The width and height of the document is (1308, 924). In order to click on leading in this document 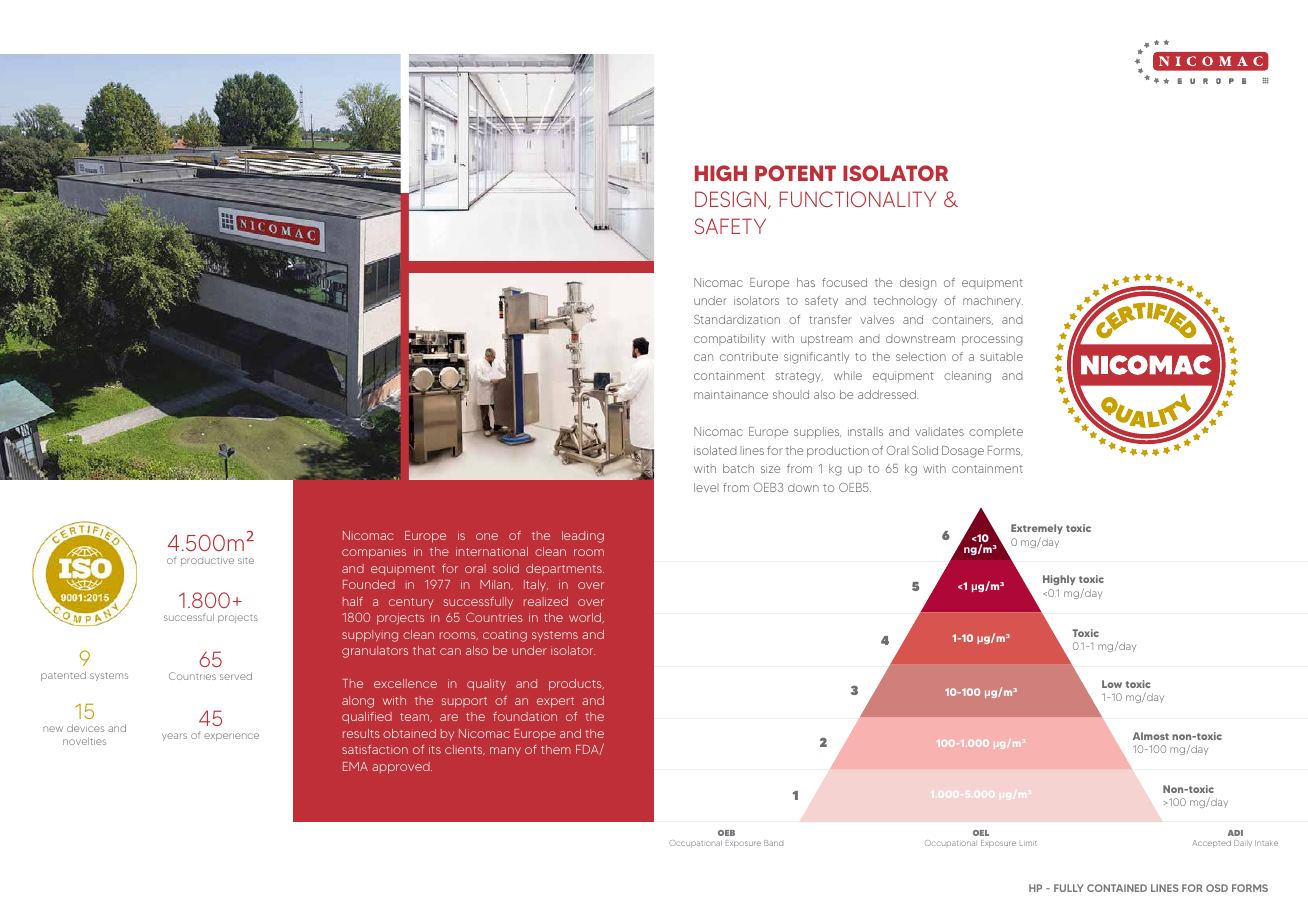, I will do `click(583, 537)`.
